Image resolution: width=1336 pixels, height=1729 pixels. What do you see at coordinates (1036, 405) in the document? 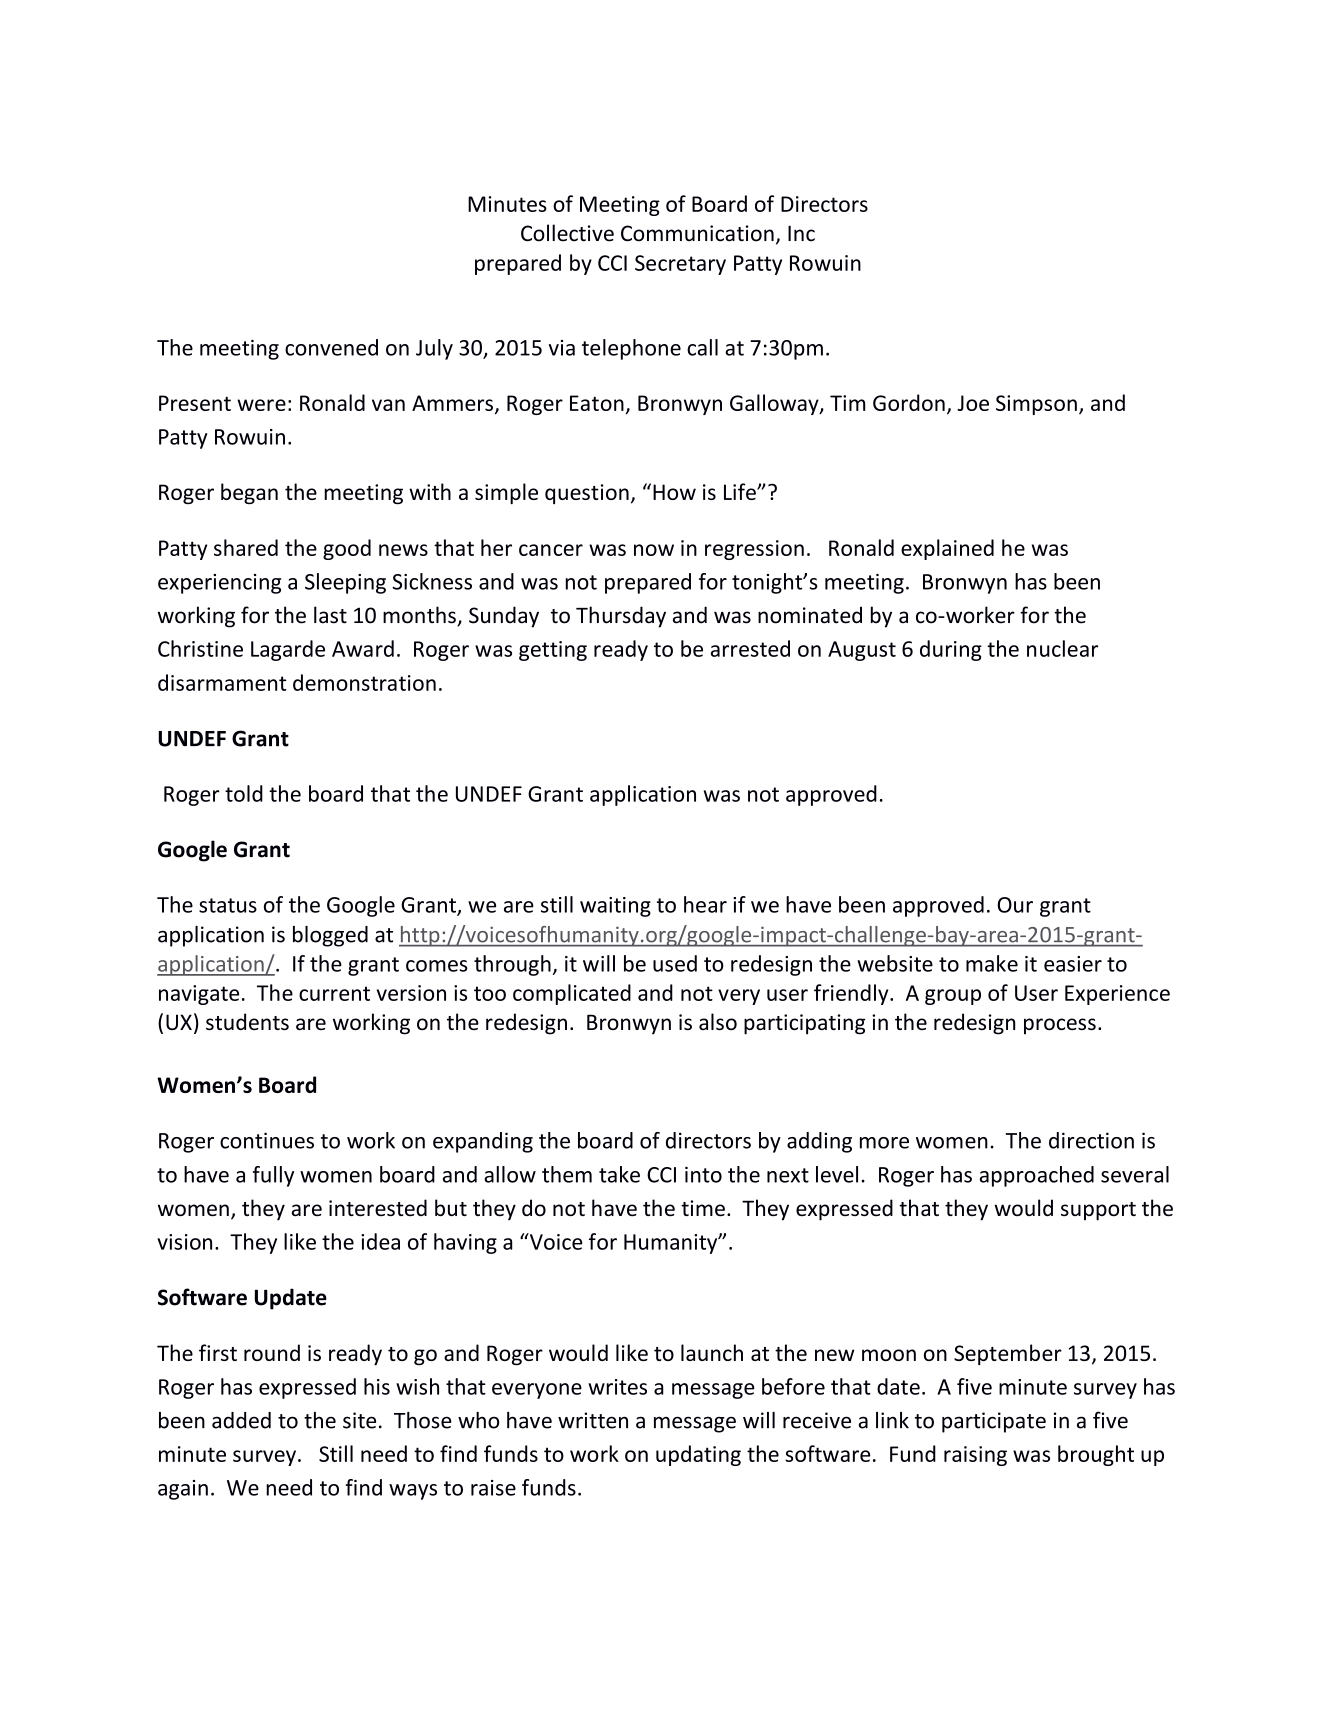
I see `Simpson` at bounding box center [1036, 405].
